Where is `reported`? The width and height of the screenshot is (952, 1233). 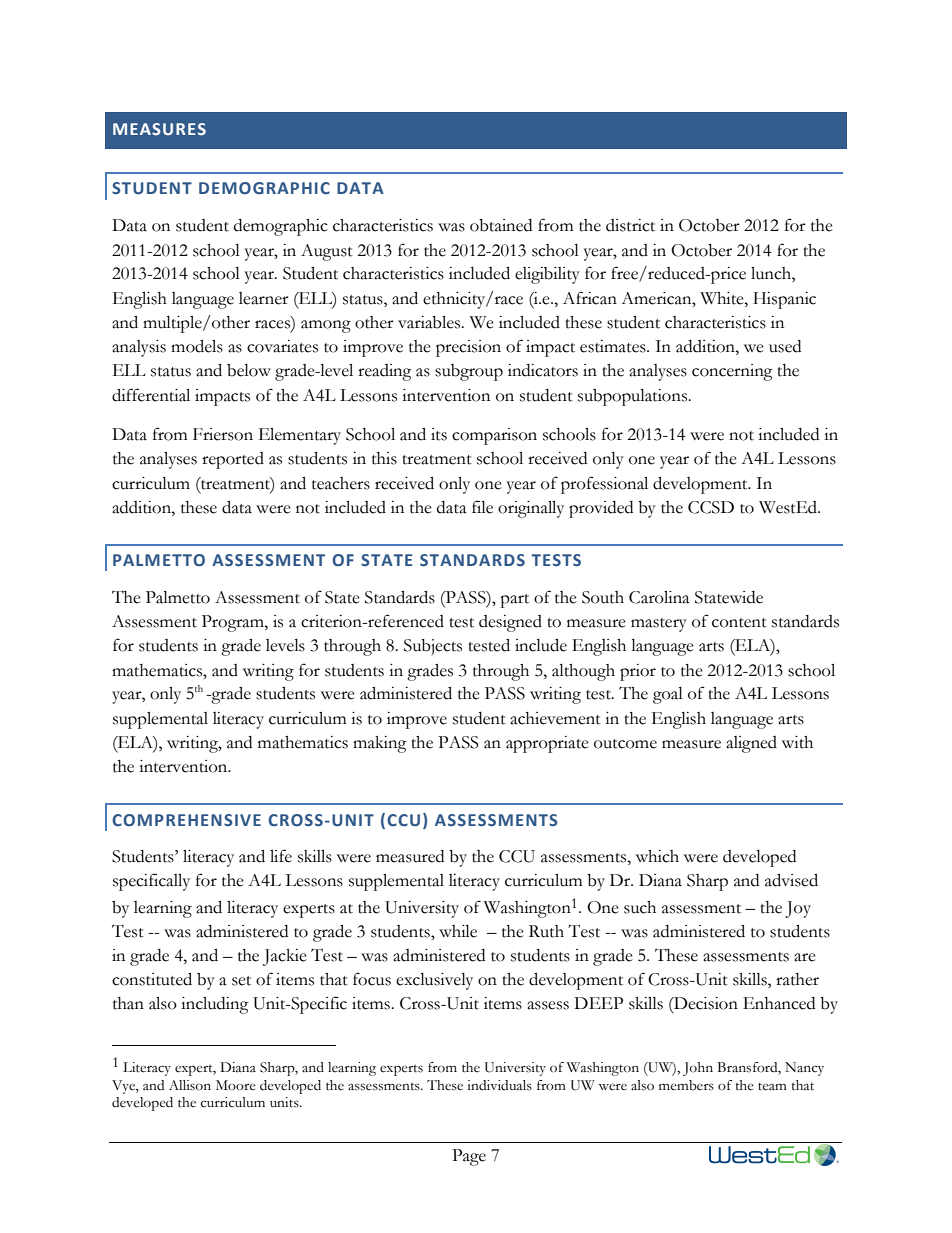
reported is located at coordinates (233, 460).
